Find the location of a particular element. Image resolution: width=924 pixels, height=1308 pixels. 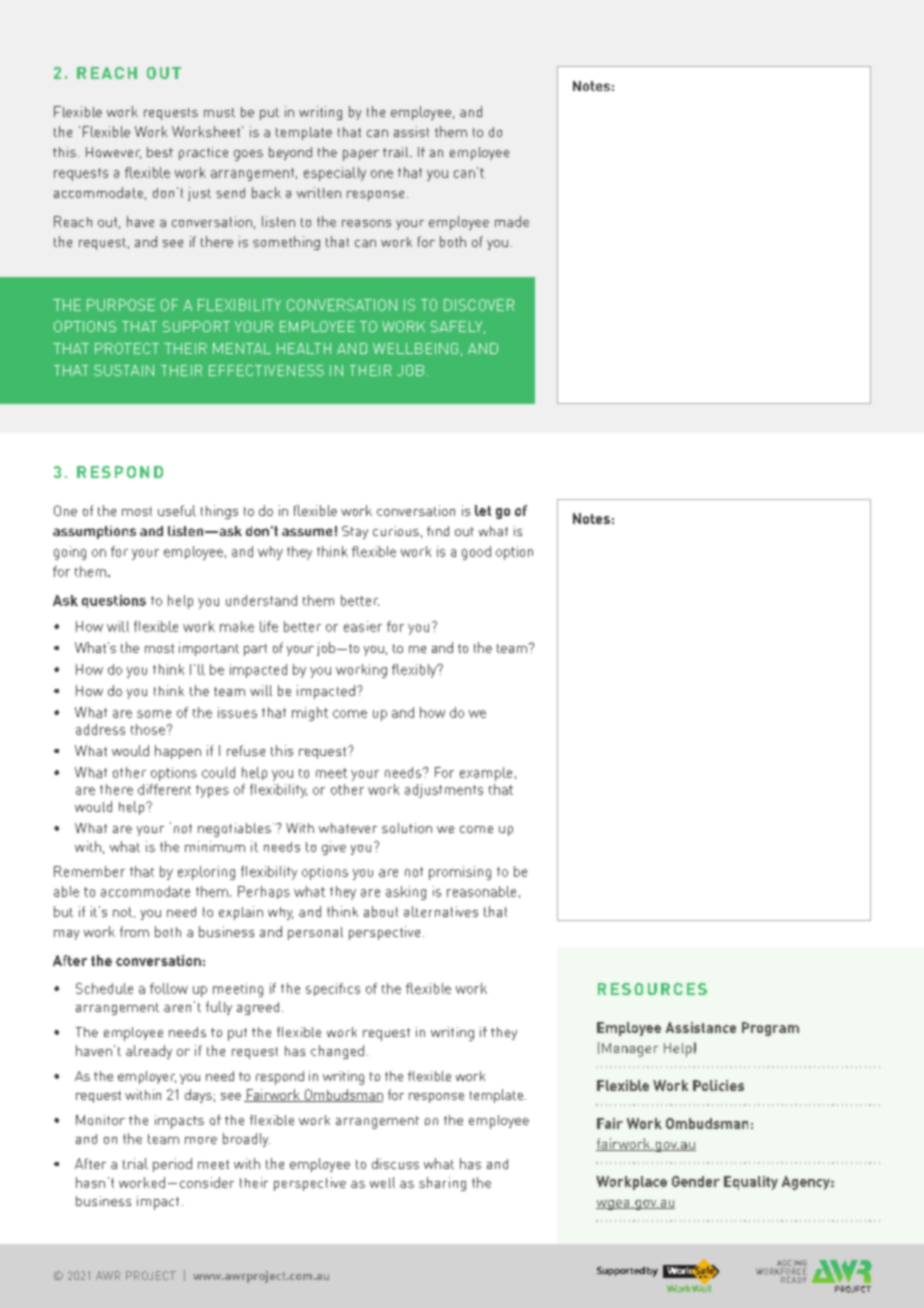

important is located at coordinates (209, 649).
